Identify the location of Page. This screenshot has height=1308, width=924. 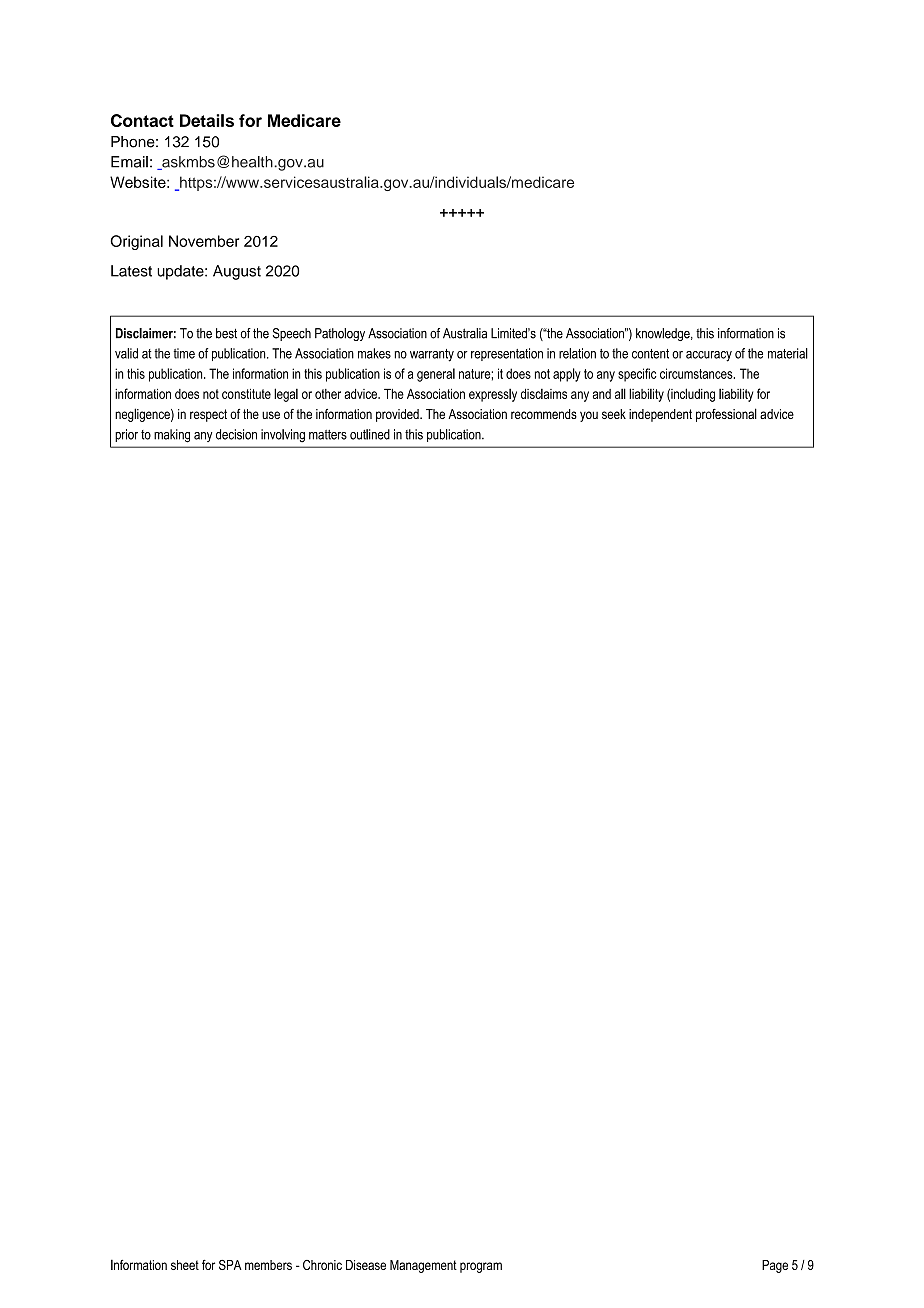
(775, 1266).
